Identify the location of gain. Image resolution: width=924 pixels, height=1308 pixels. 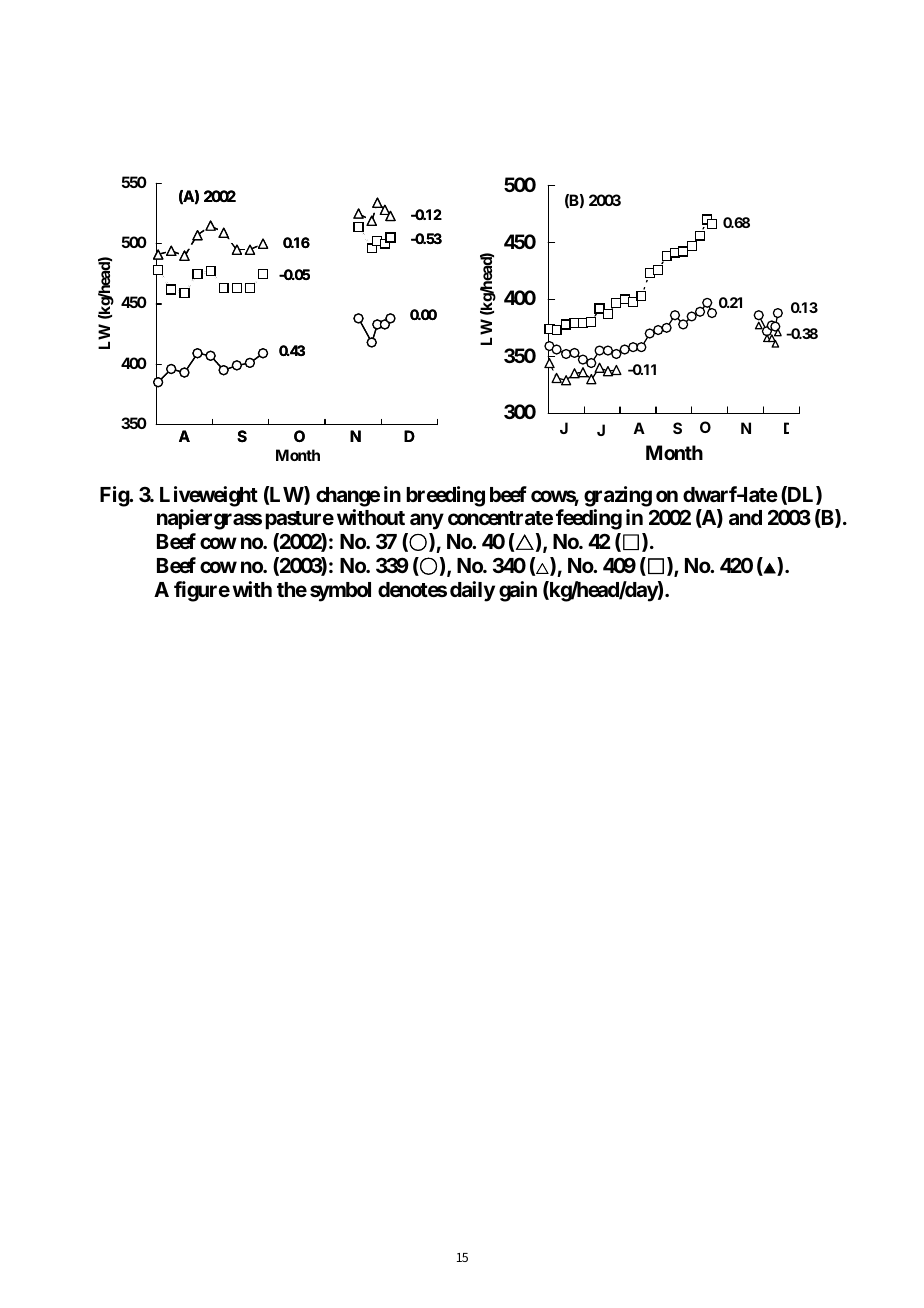
(518, 591).
